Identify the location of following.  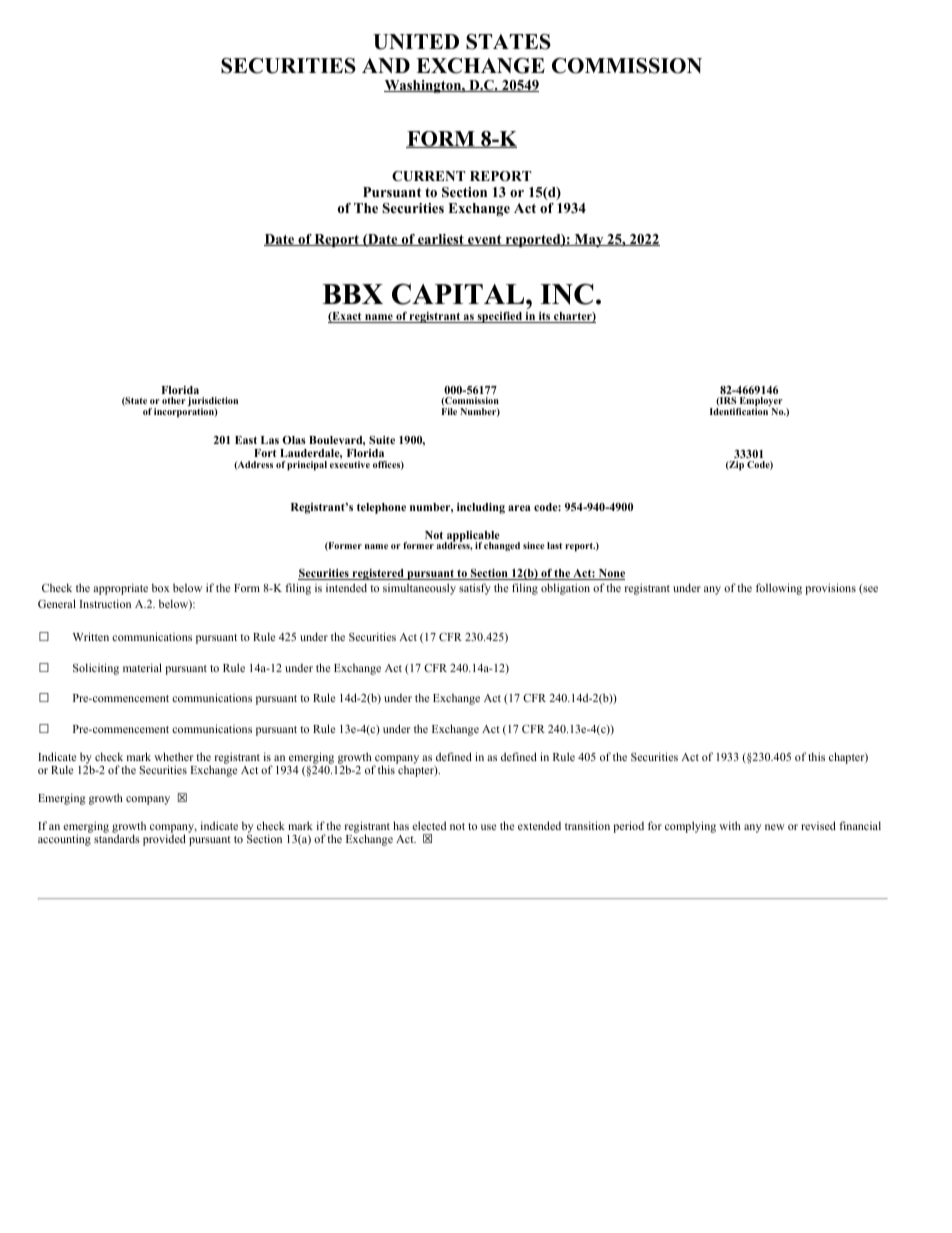
(779, 589).
